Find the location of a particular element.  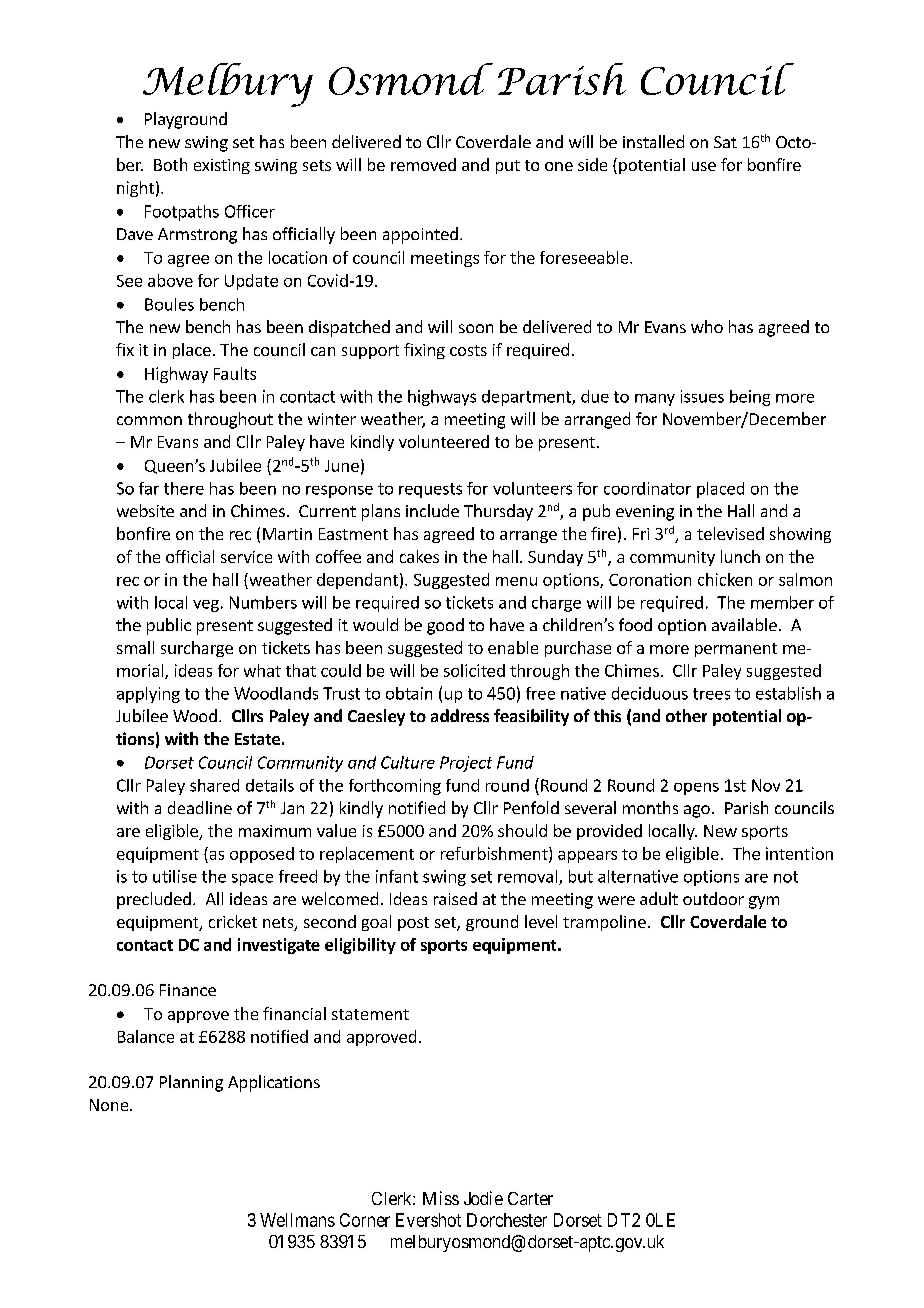

applying is located at coordinates (148, 695).
